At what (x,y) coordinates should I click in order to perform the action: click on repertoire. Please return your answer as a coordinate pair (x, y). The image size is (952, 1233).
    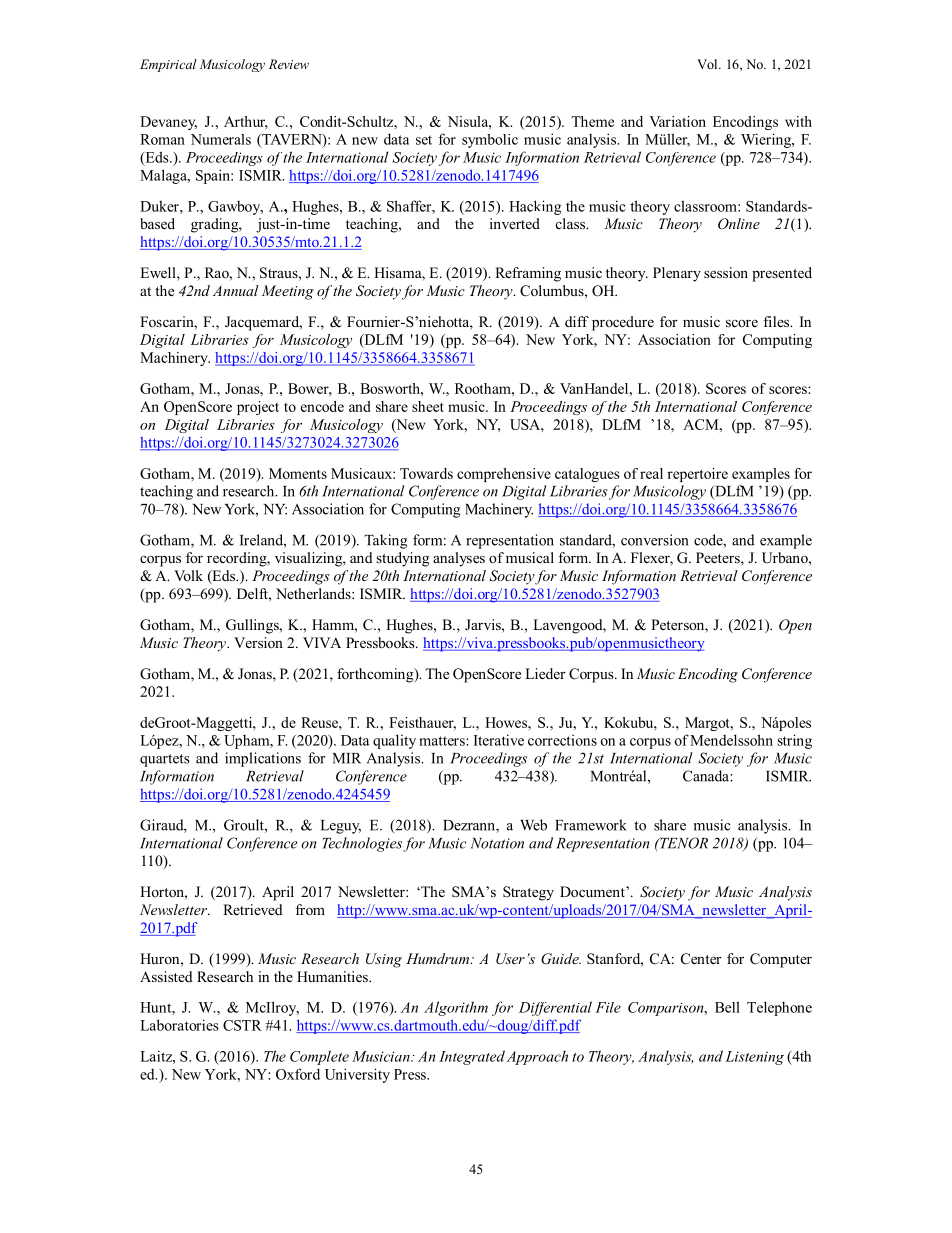
    Looking at the image, I should click on (697, 475).
